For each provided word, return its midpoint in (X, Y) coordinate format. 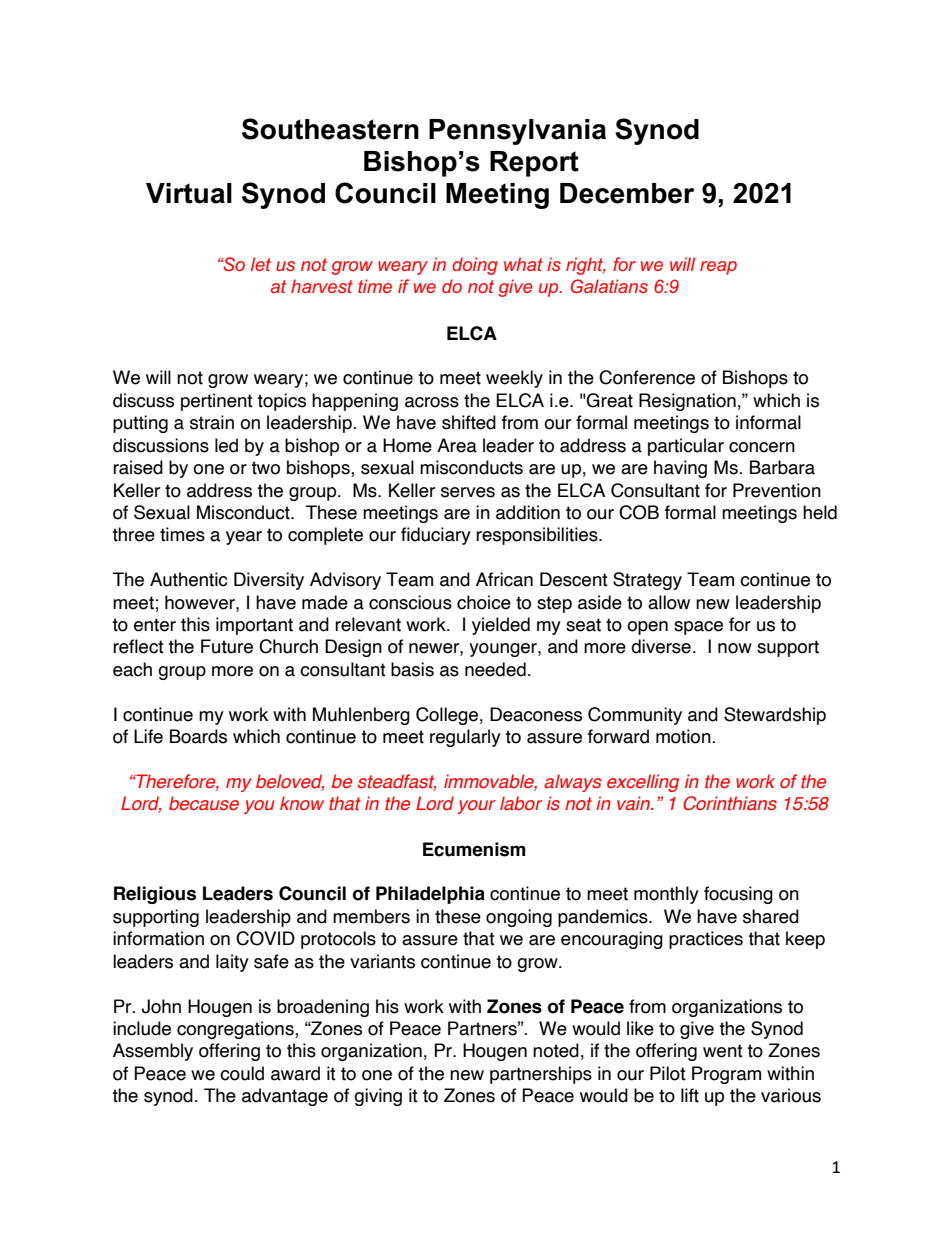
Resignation (687, 402)
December (627, 193)
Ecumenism (474, 849)
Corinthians (730, 803)
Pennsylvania (517, 132)
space (698, 628)
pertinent (217, 402)
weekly (514, 379)
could (242, 1073)
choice (484, 602)
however (201, 602)
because (204, 803)
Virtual (189, 193)
